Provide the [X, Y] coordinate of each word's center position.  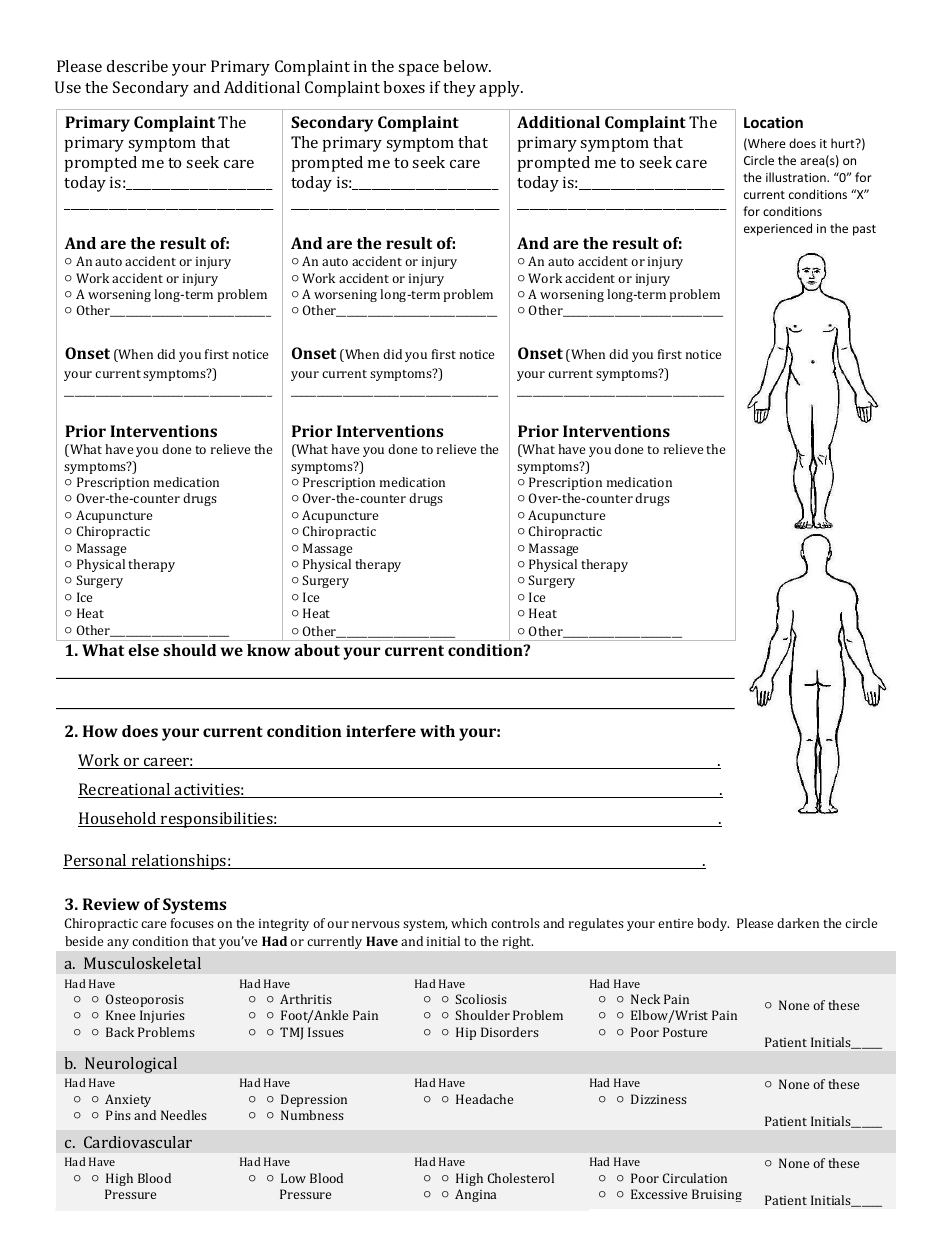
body [713, 924]
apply [501, 89]
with [437, 731]
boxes [404, 87]
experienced [778, 229]
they [459, 89]
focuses [192, 923]
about [317, 650]
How [100, 731]
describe [137, 66]
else [143, 650]
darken [798, 923]
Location [773, 122]
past [864, 230]
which [469, 923]
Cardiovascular [138, 1142]
